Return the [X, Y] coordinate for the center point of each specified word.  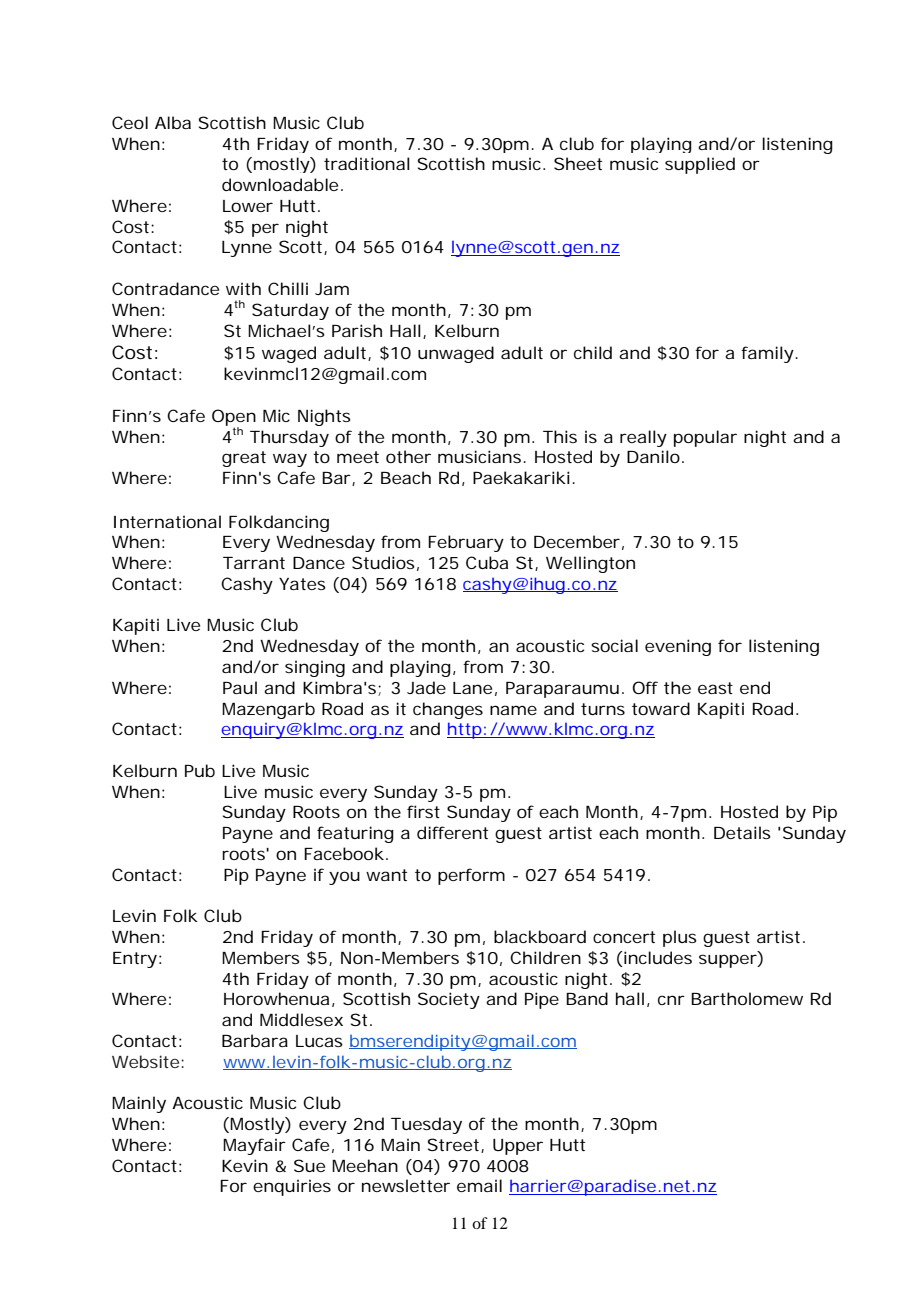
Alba [173, 122]
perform [471, 876]
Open [234, 418]
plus [680, 938]
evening [678, 647]
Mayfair [254, 1146]
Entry [135, 960]
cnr [671, 1000]
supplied [700, 165]
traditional [367, 163]
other [408, 456]
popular [705, 438]
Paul [240, 687]
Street [455, 1145]
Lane [472, 688]
